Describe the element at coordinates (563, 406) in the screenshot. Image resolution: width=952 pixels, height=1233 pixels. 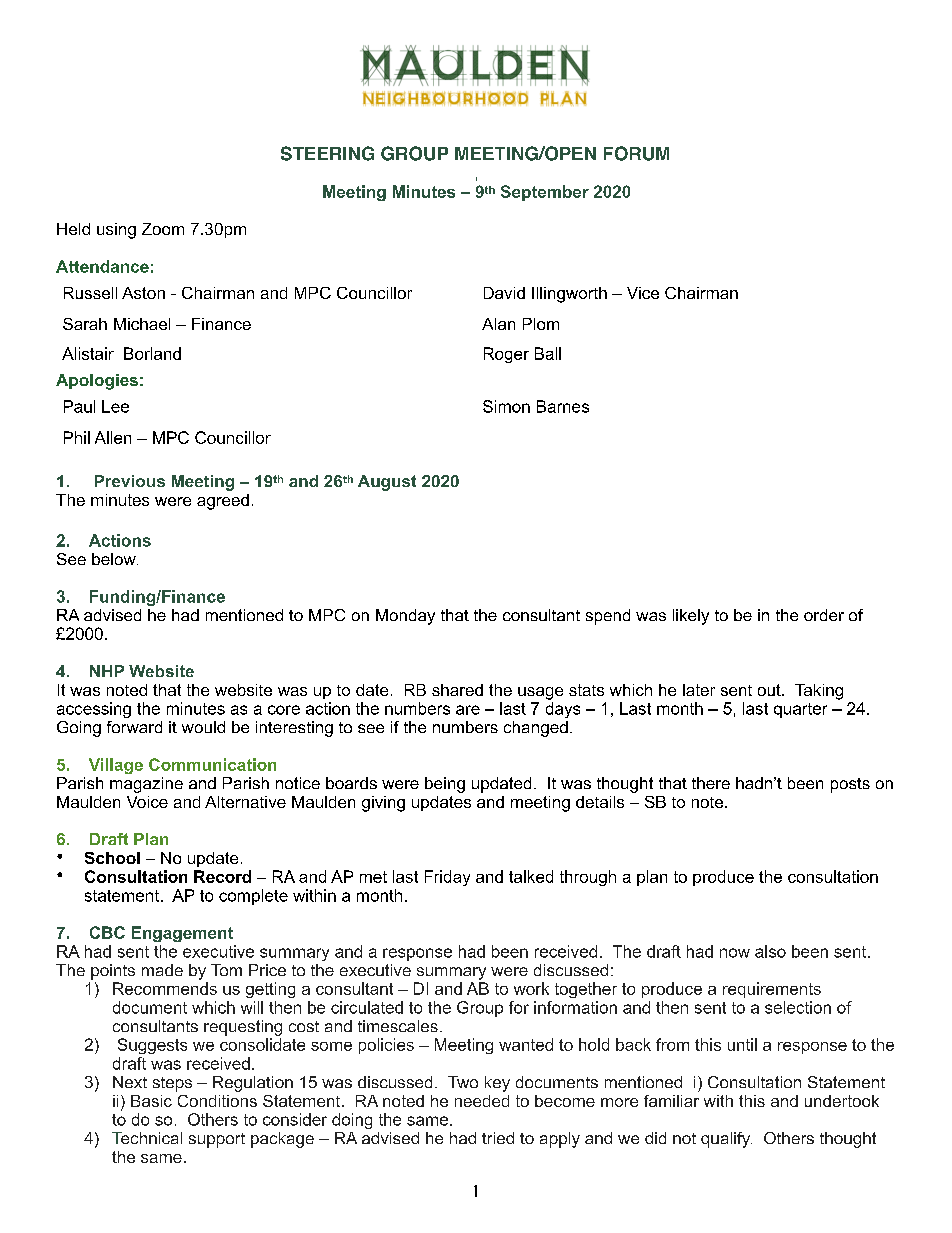
I see `Barnes` at that location.
